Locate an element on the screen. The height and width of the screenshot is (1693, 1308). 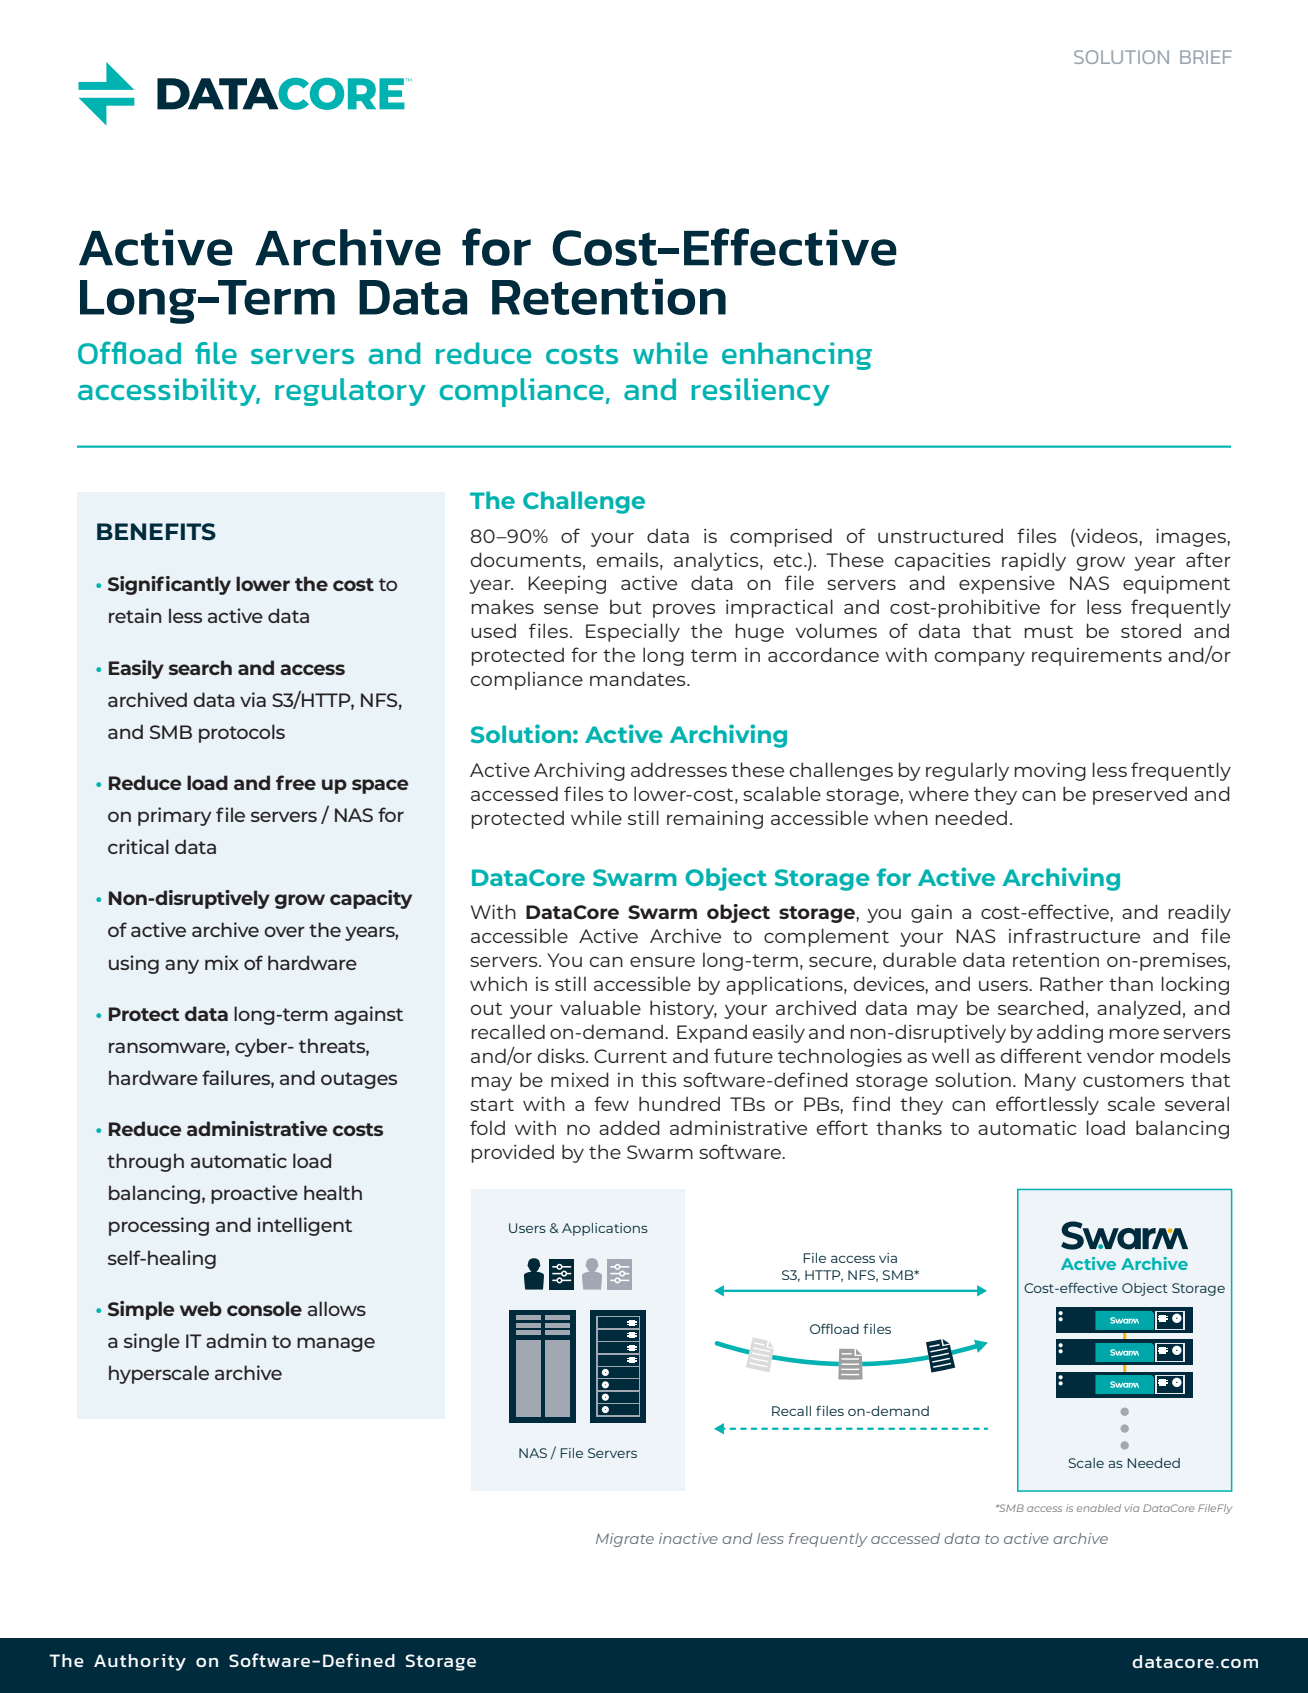
remaining is located at coordinates (715, 820).
